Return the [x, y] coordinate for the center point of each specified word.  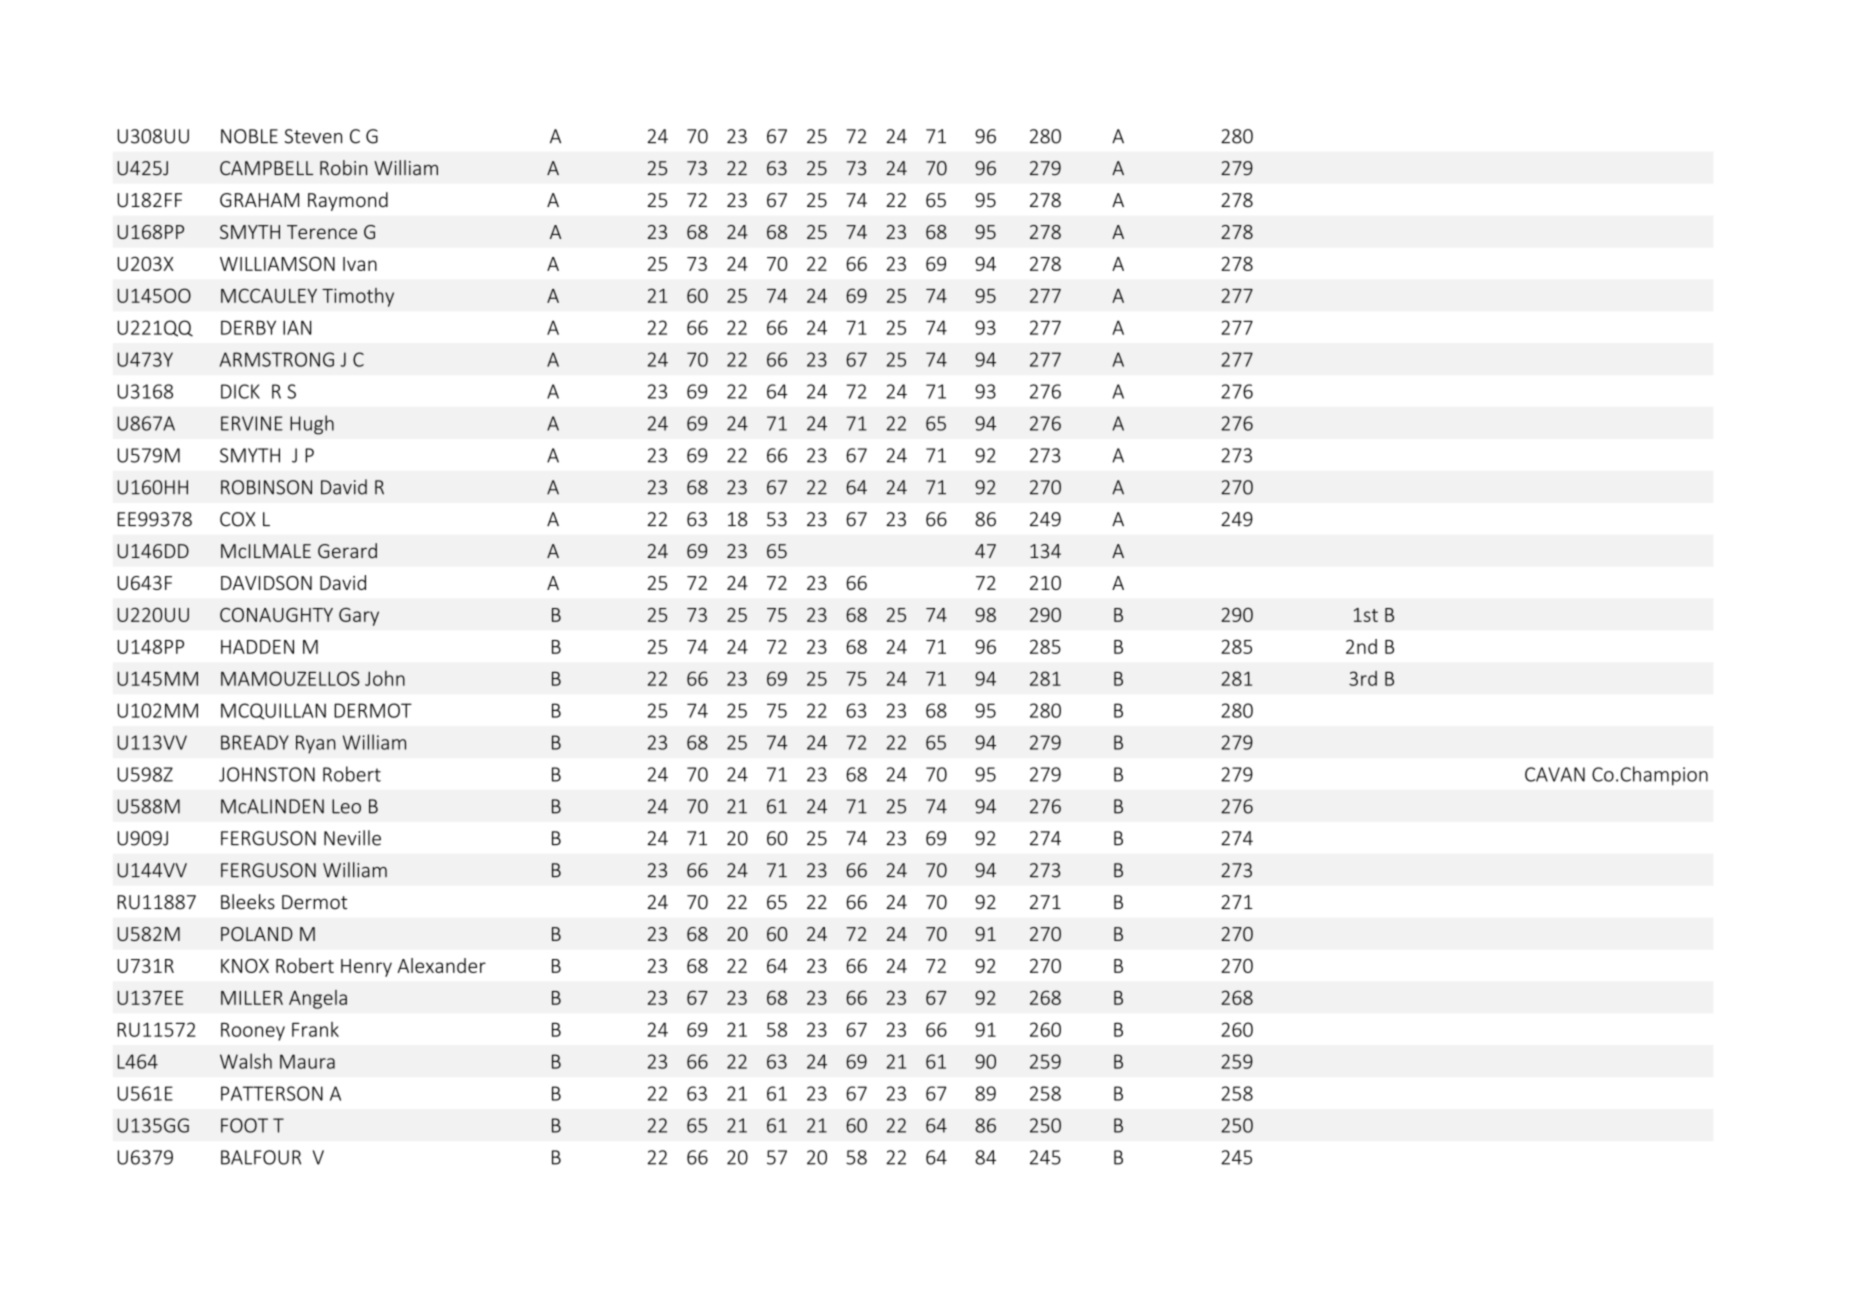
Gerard [347, 550]
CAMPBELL [266, 168]
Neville [352, 838]
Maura [307, 1061]
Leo [346, 806]
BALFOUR [261, 1157]
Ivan [360, 264]
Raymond [348, 201]
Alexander [441, 965]
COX [237, 519]
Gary [359, 617]
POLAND [257, 934]
